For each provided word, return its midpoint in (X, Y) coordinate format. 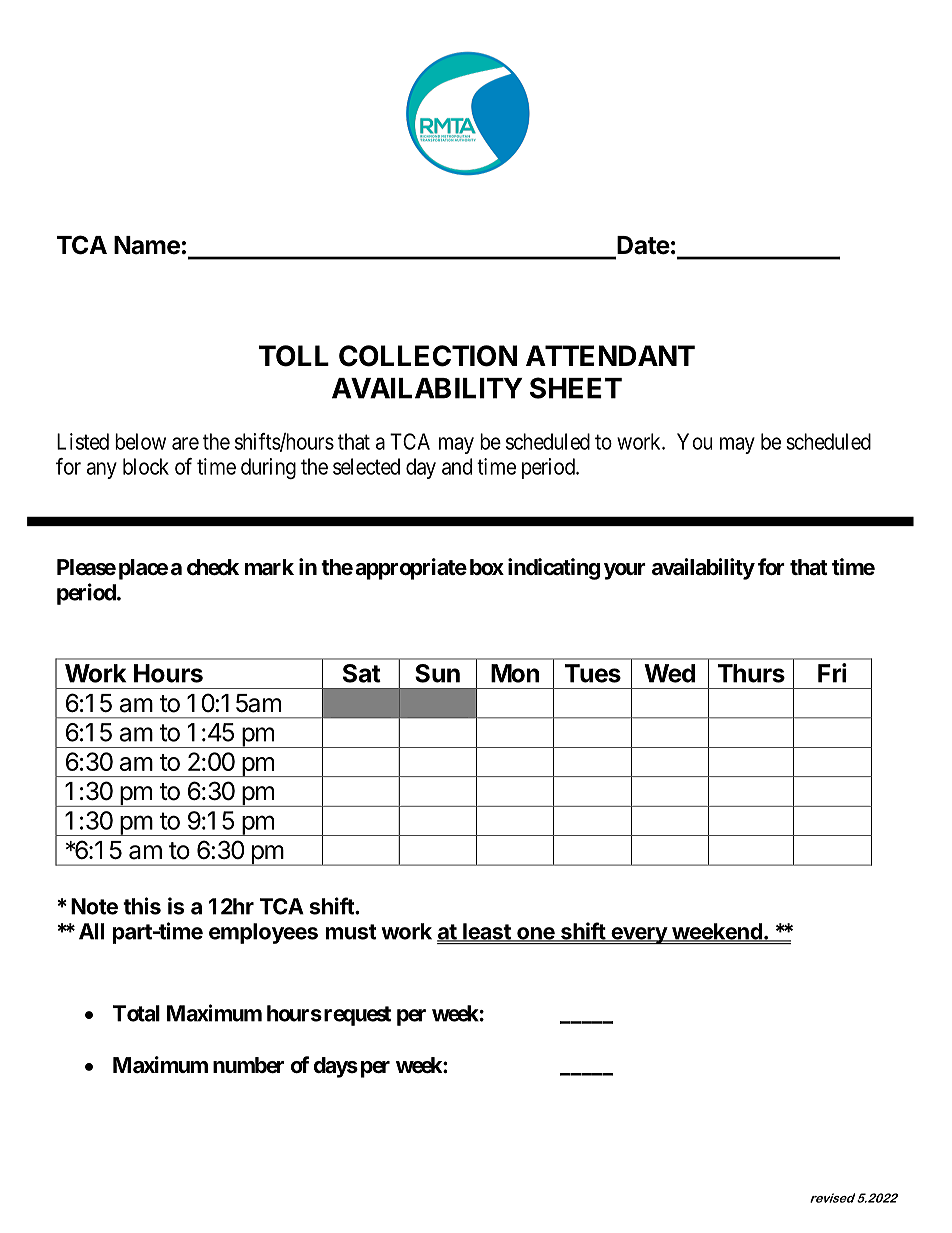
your (625, 571)
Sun (437, 673)
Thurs (751, 673)
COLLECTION (428, 356)
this (142, 906)
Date (643, 245)
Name (147, 245)
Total (136, 1013)
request (357, 1016)
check (213, 567)
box (487, 567)
